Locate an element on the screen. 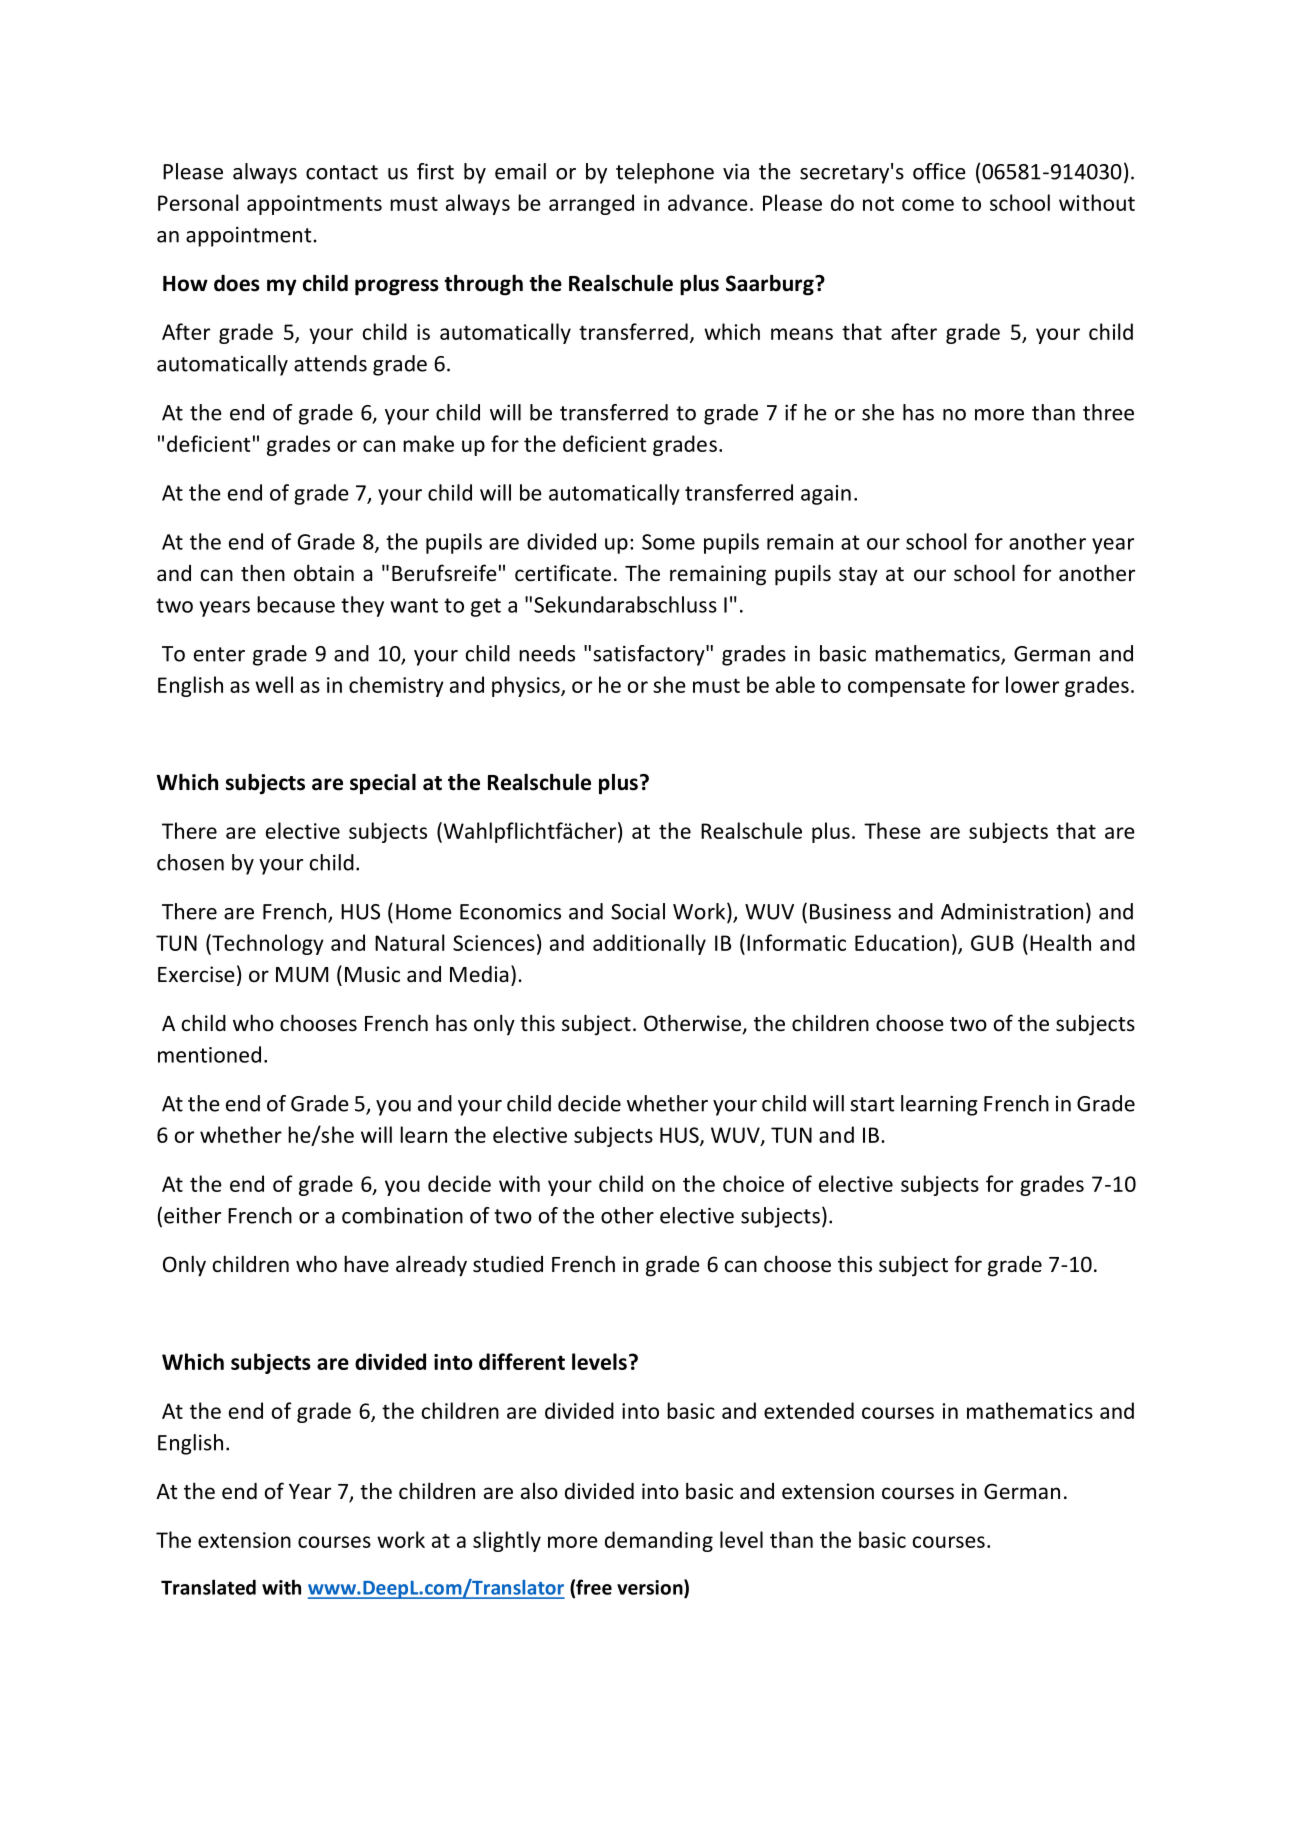 Image resolution: width=1292 pixels, height=1828 pixels. studied is located at coordinates (508, 1264).
